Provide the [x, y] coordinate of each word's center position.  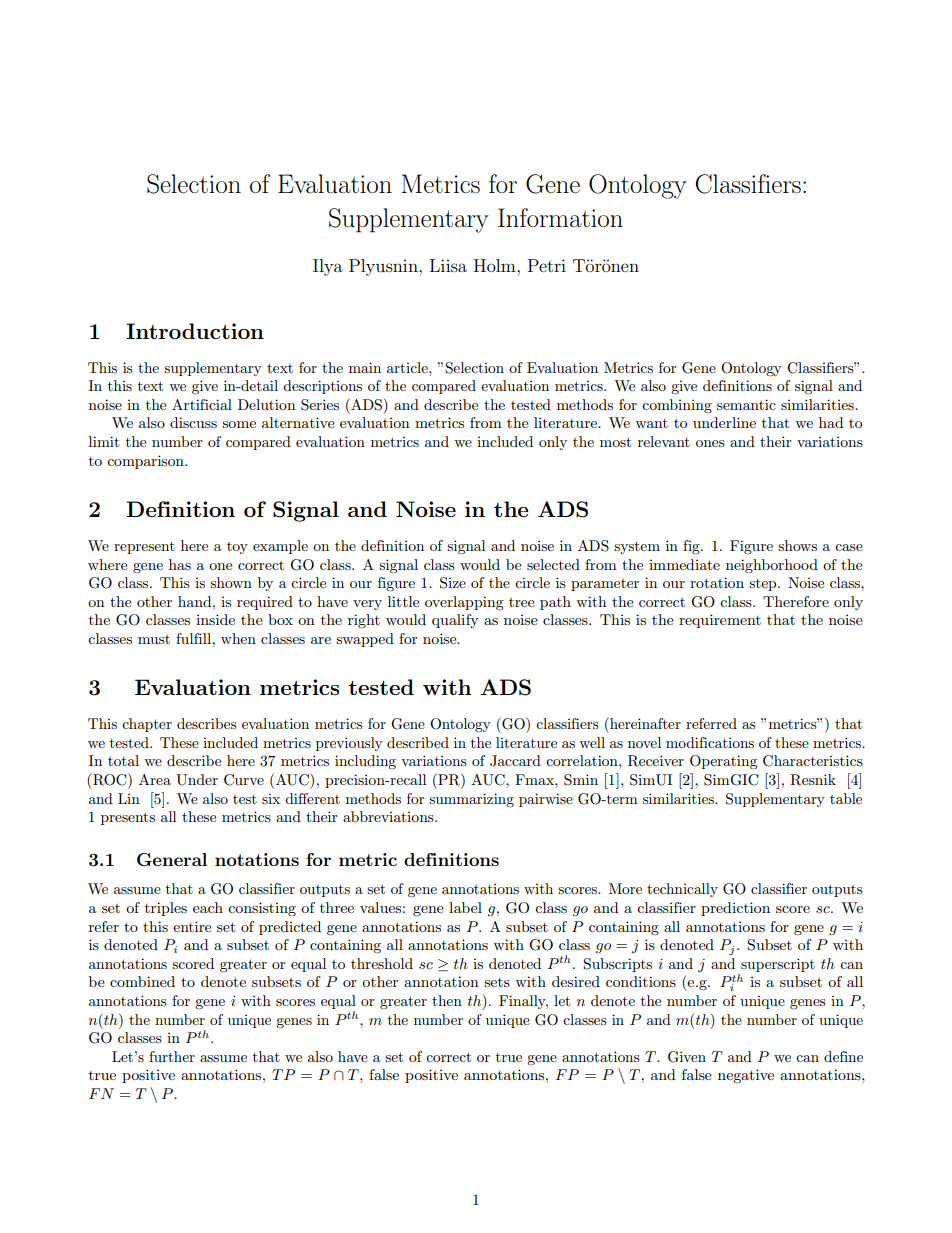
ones [710, 443]
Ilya [328, 267]
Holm [496, 265]
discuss [193, 422]
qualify [455, 621]
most [615, 442]
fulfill [194, 638]
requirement [720, 621]
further [172, 1056]
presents [128, 818]
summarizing [471, 800]
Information [560, 218]
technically [682, 890]
